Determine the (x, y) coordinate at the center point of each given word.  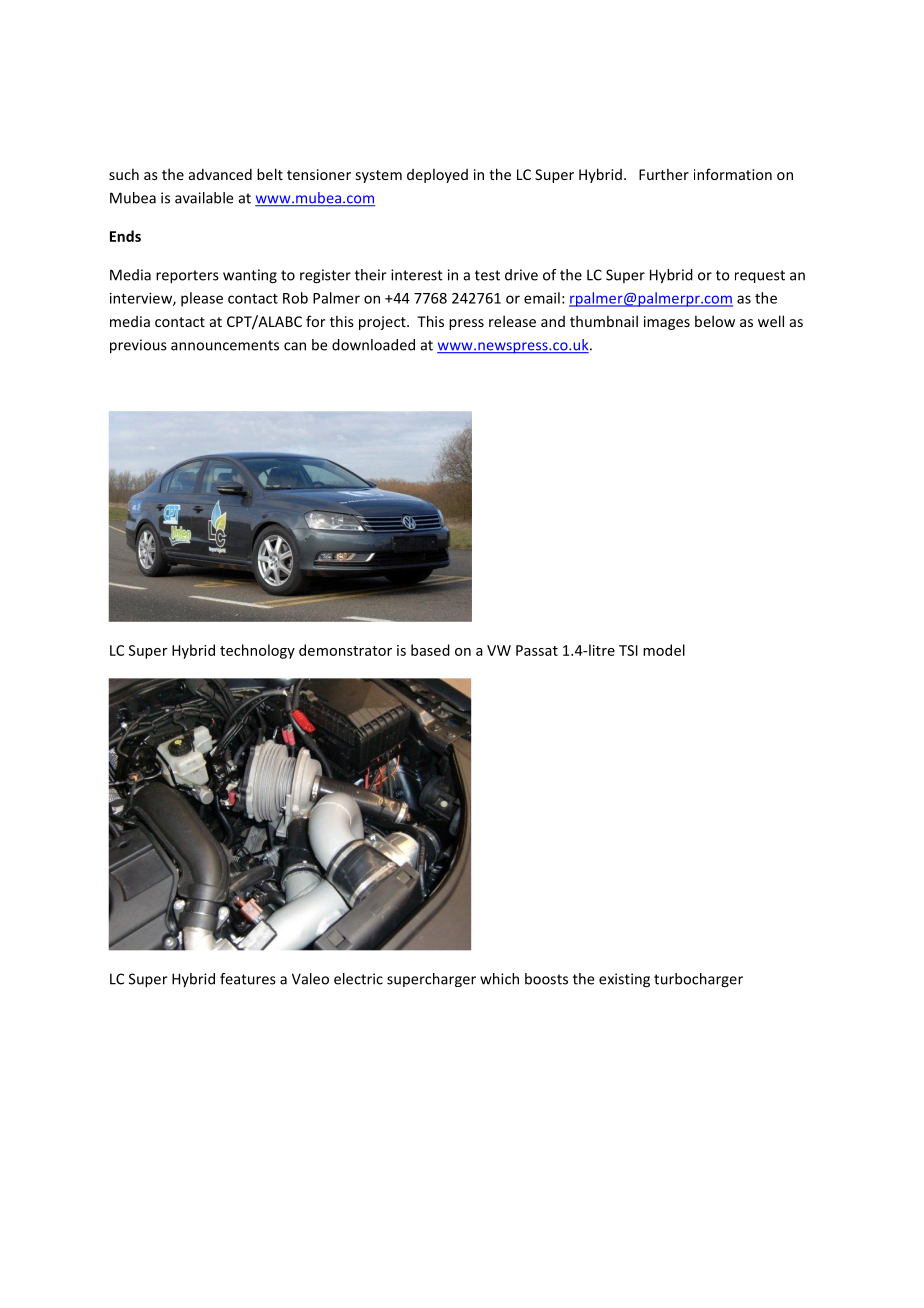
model (664, 650)
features (248, 979)
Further (664, 174)
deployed (437, 176)
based (430, 650)
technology (257, 651)
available (204, 198)
